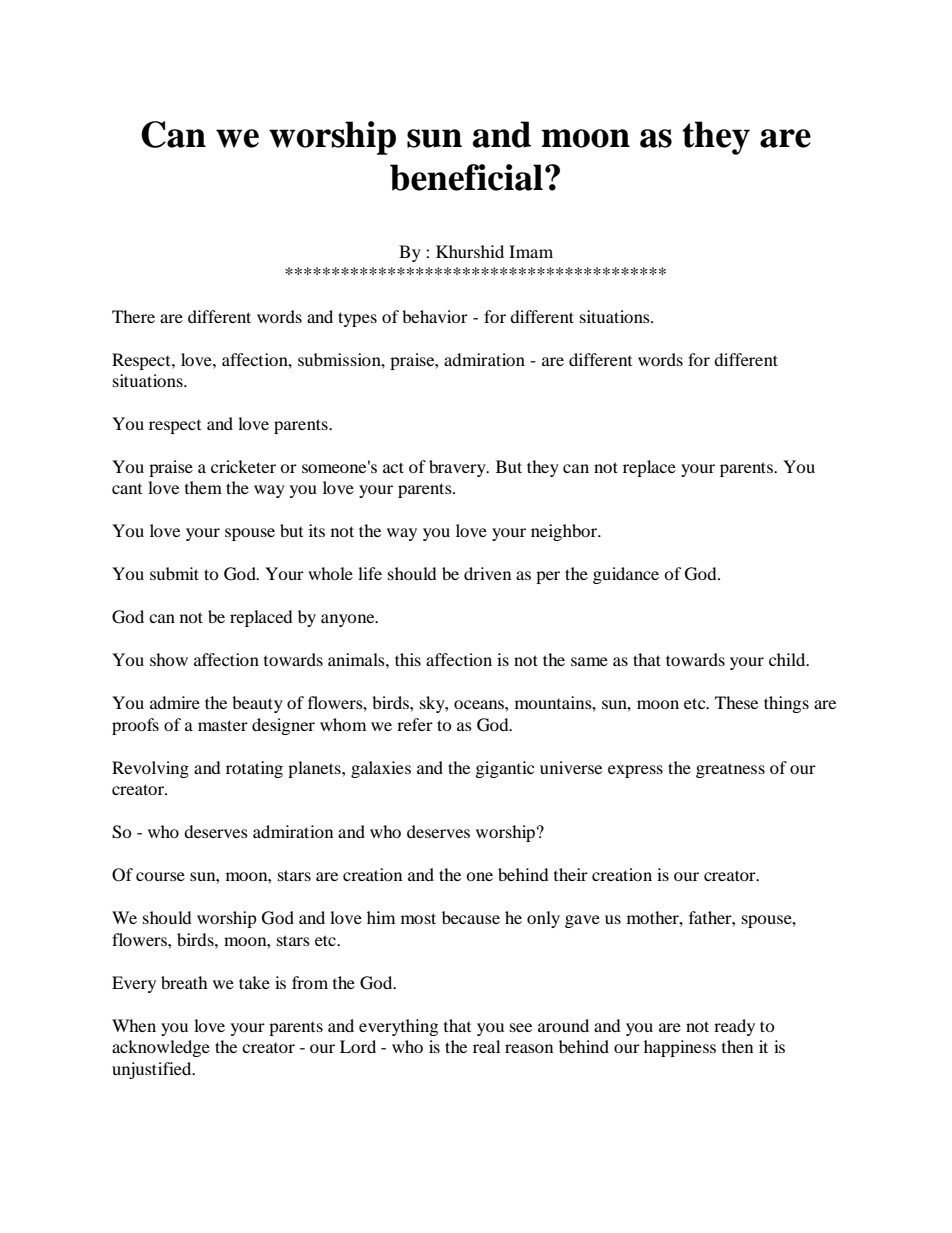 The image size is (952, 1233). What do you see at coordinates (161, 1048) in the screenshot?
I see `acknowledge` at bounding box center [161, 1048].
